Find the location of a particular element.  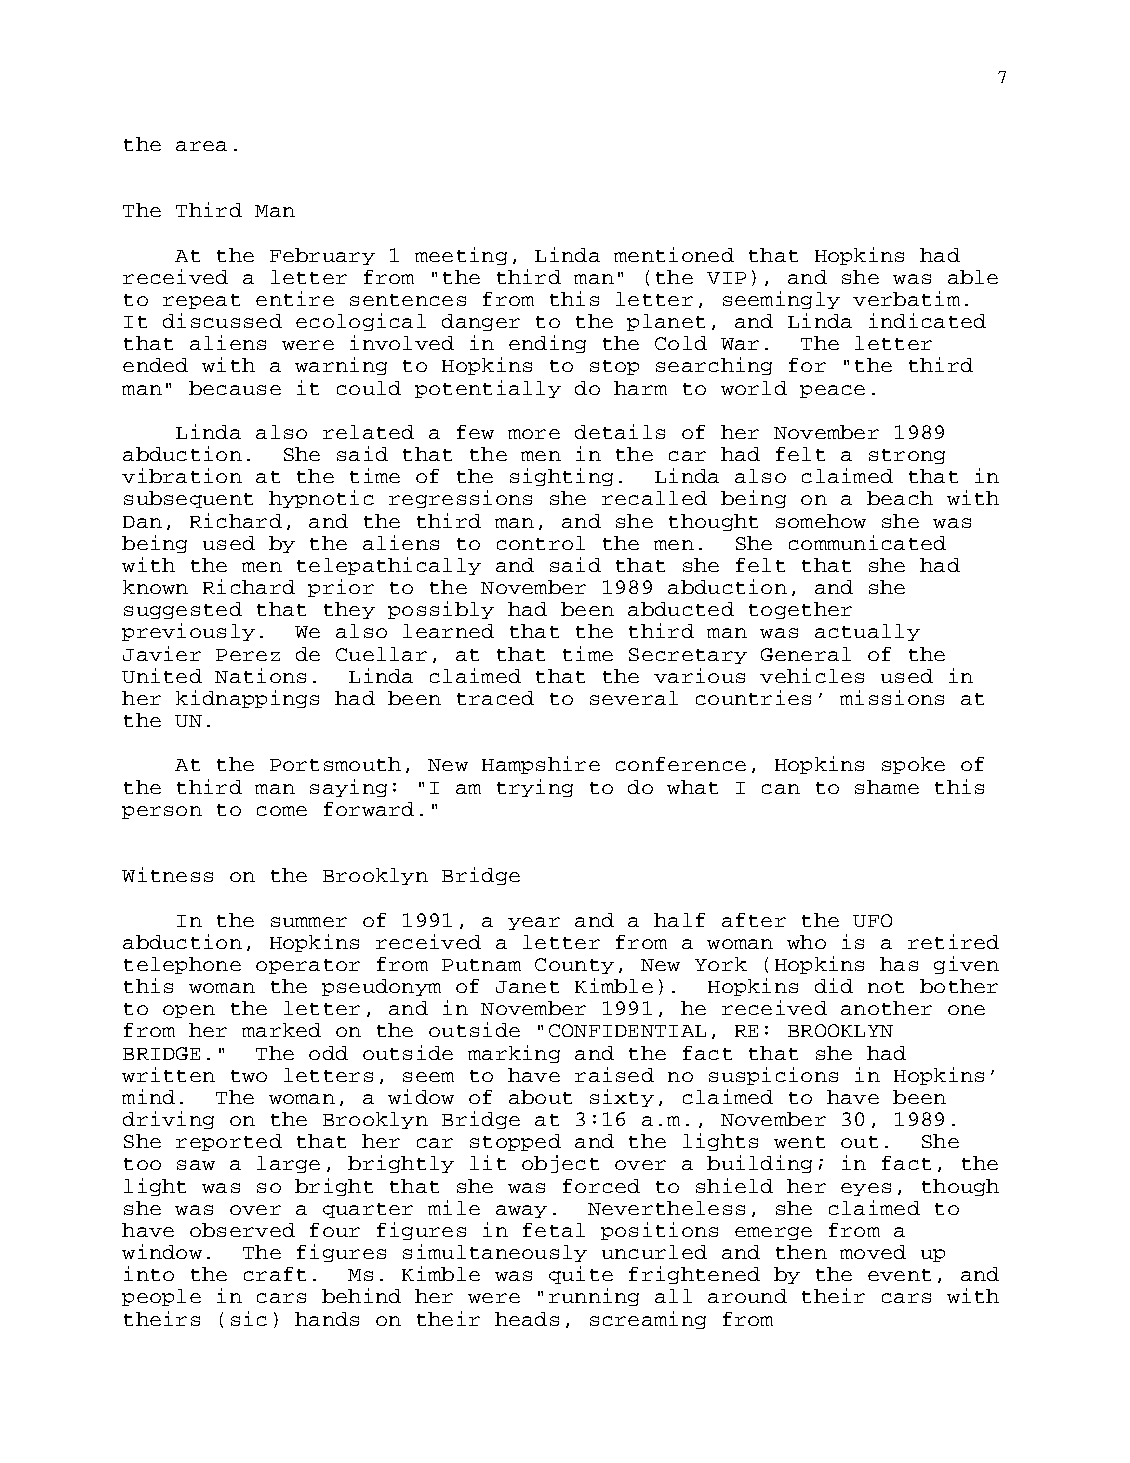

indicated is located at coordinates (927, 320).
